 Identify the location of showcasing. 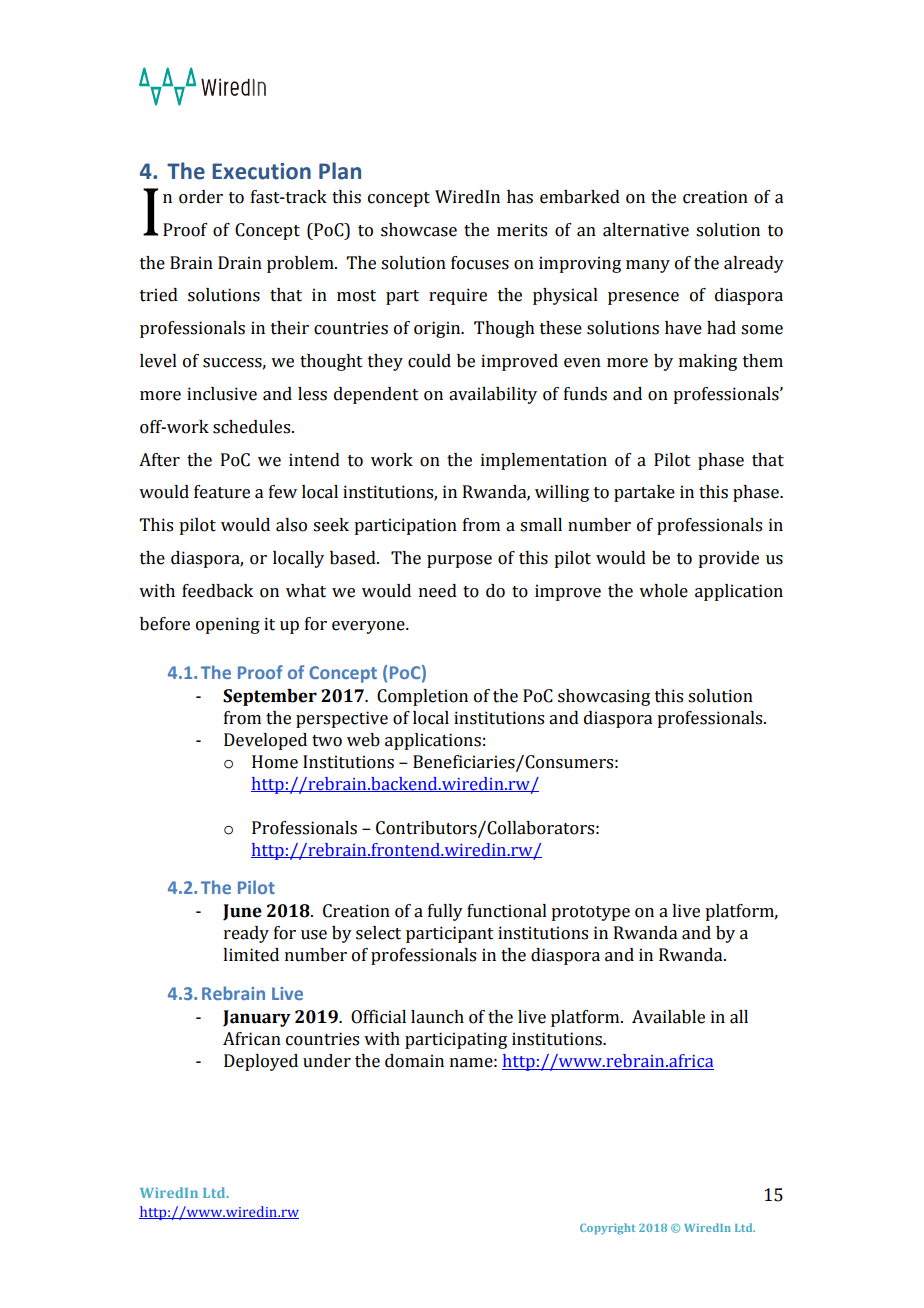
(604, 697).
